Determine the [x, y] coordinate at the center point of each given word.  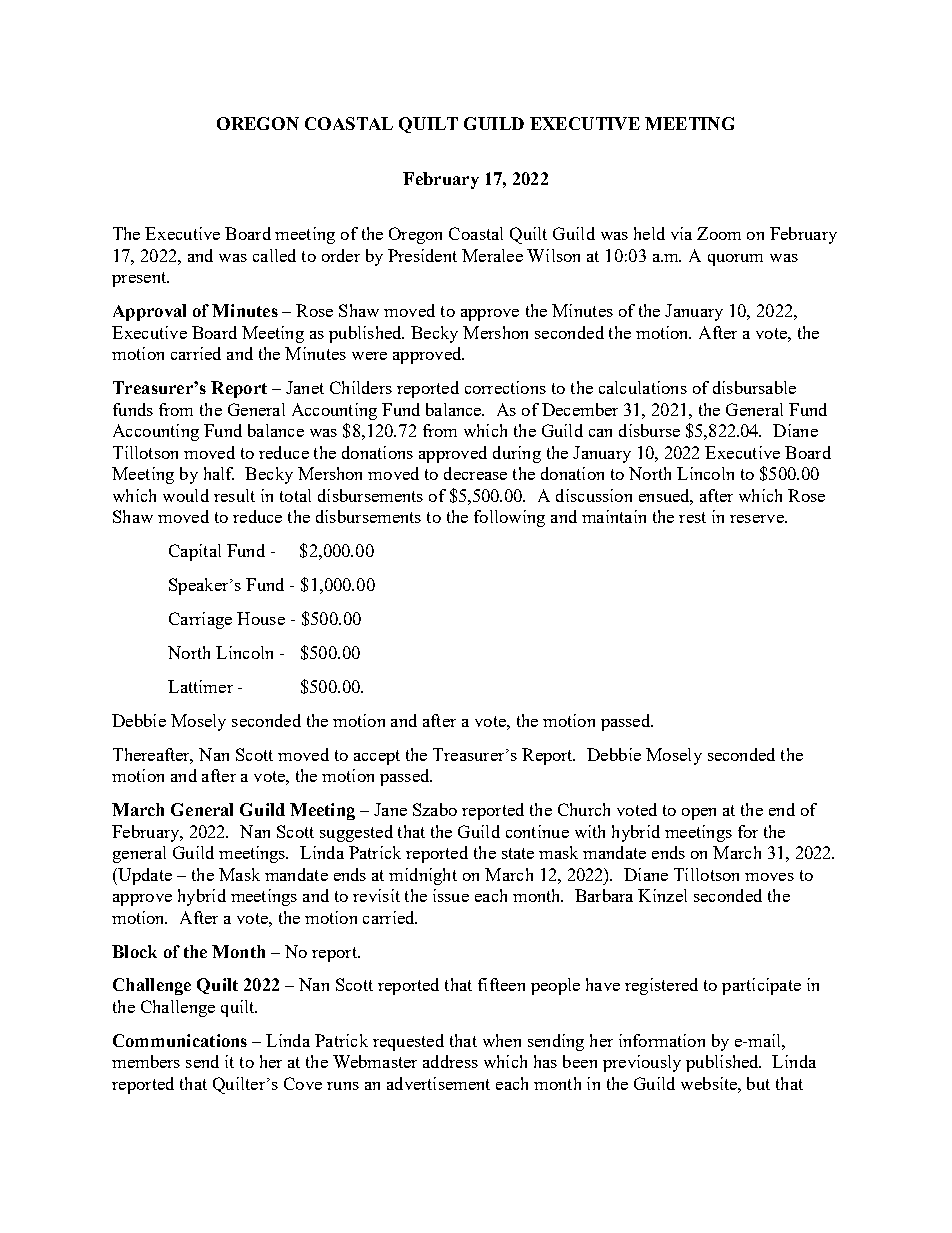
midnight [423, 876]
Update [144, 876]
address [450, 1061]
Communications [180, 1040]
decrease [475, 473]
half [219, 473]
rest [692, 517]
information [662, 1040]
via [681, 233]
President [422, 255]
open [699, 814]
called [274, 255]
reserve [758, 519]
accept [377, 757]
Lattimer [200, 686]
